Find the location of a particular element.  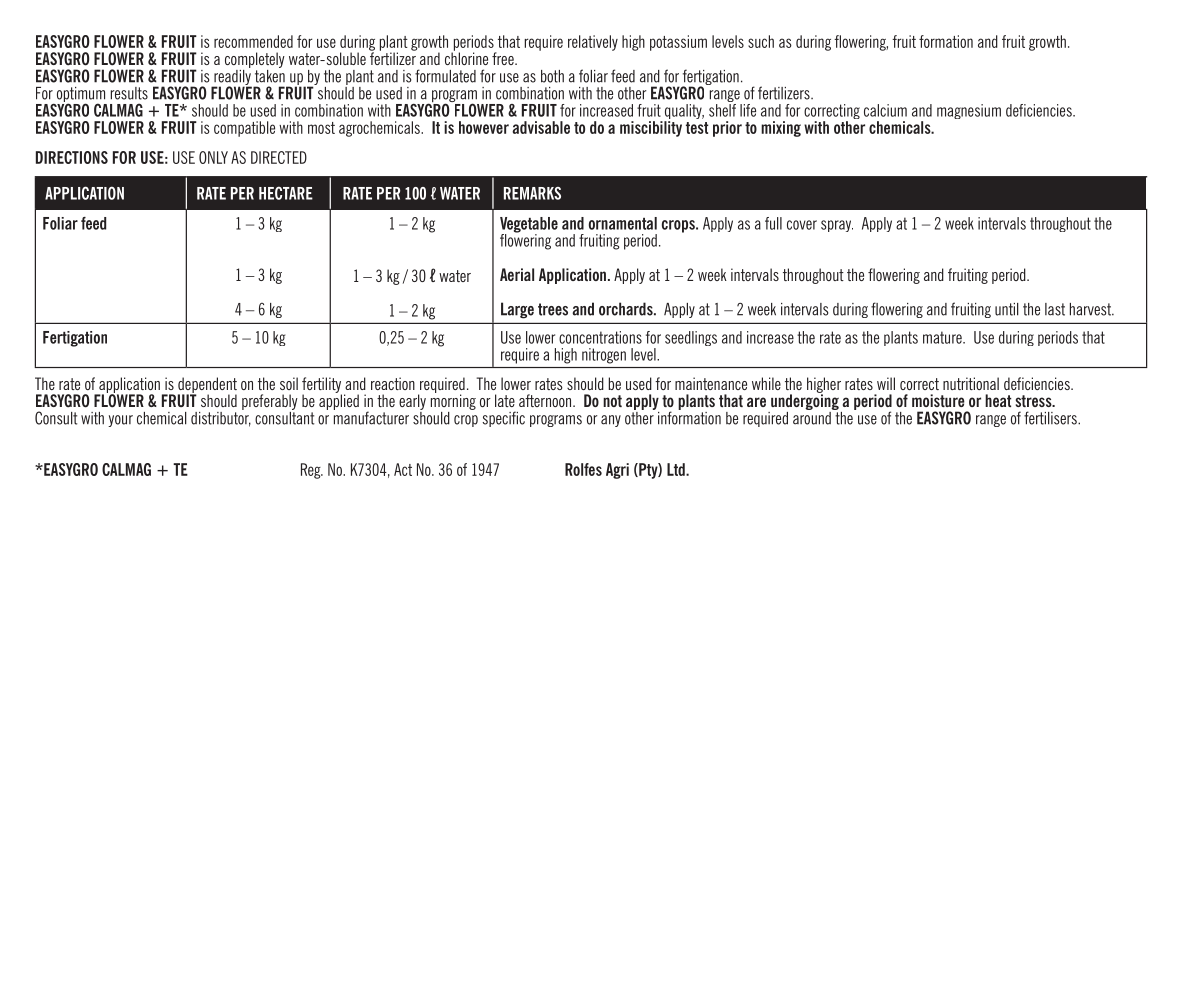

nutritional is located at coordinates (971, 383).
